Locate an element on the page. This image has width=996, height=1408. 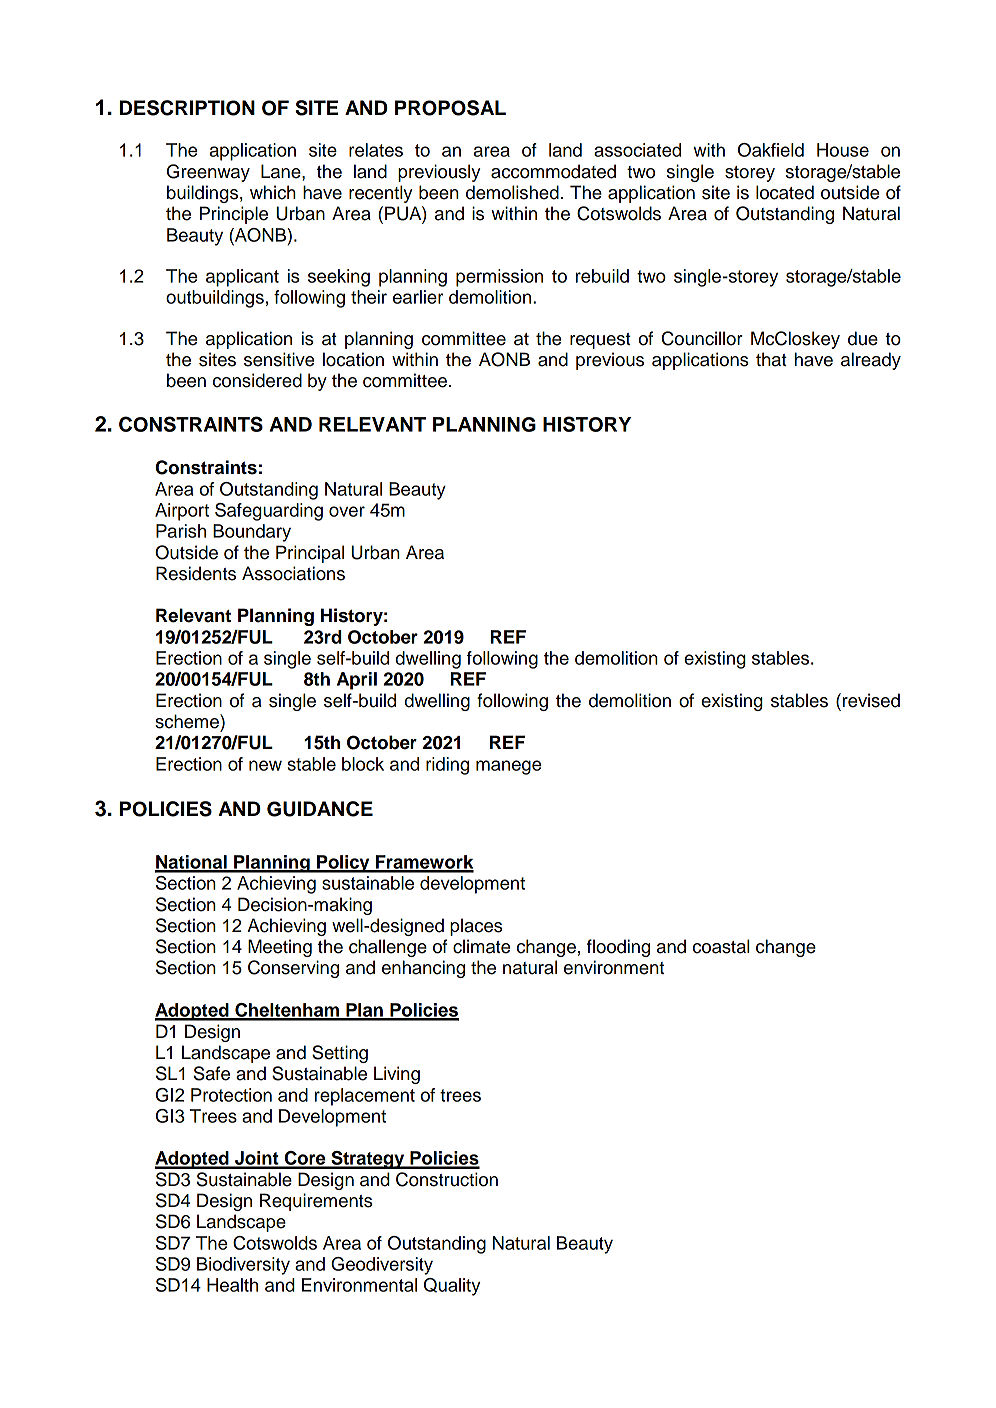
Quality is located at coordinates (452, 1287).
